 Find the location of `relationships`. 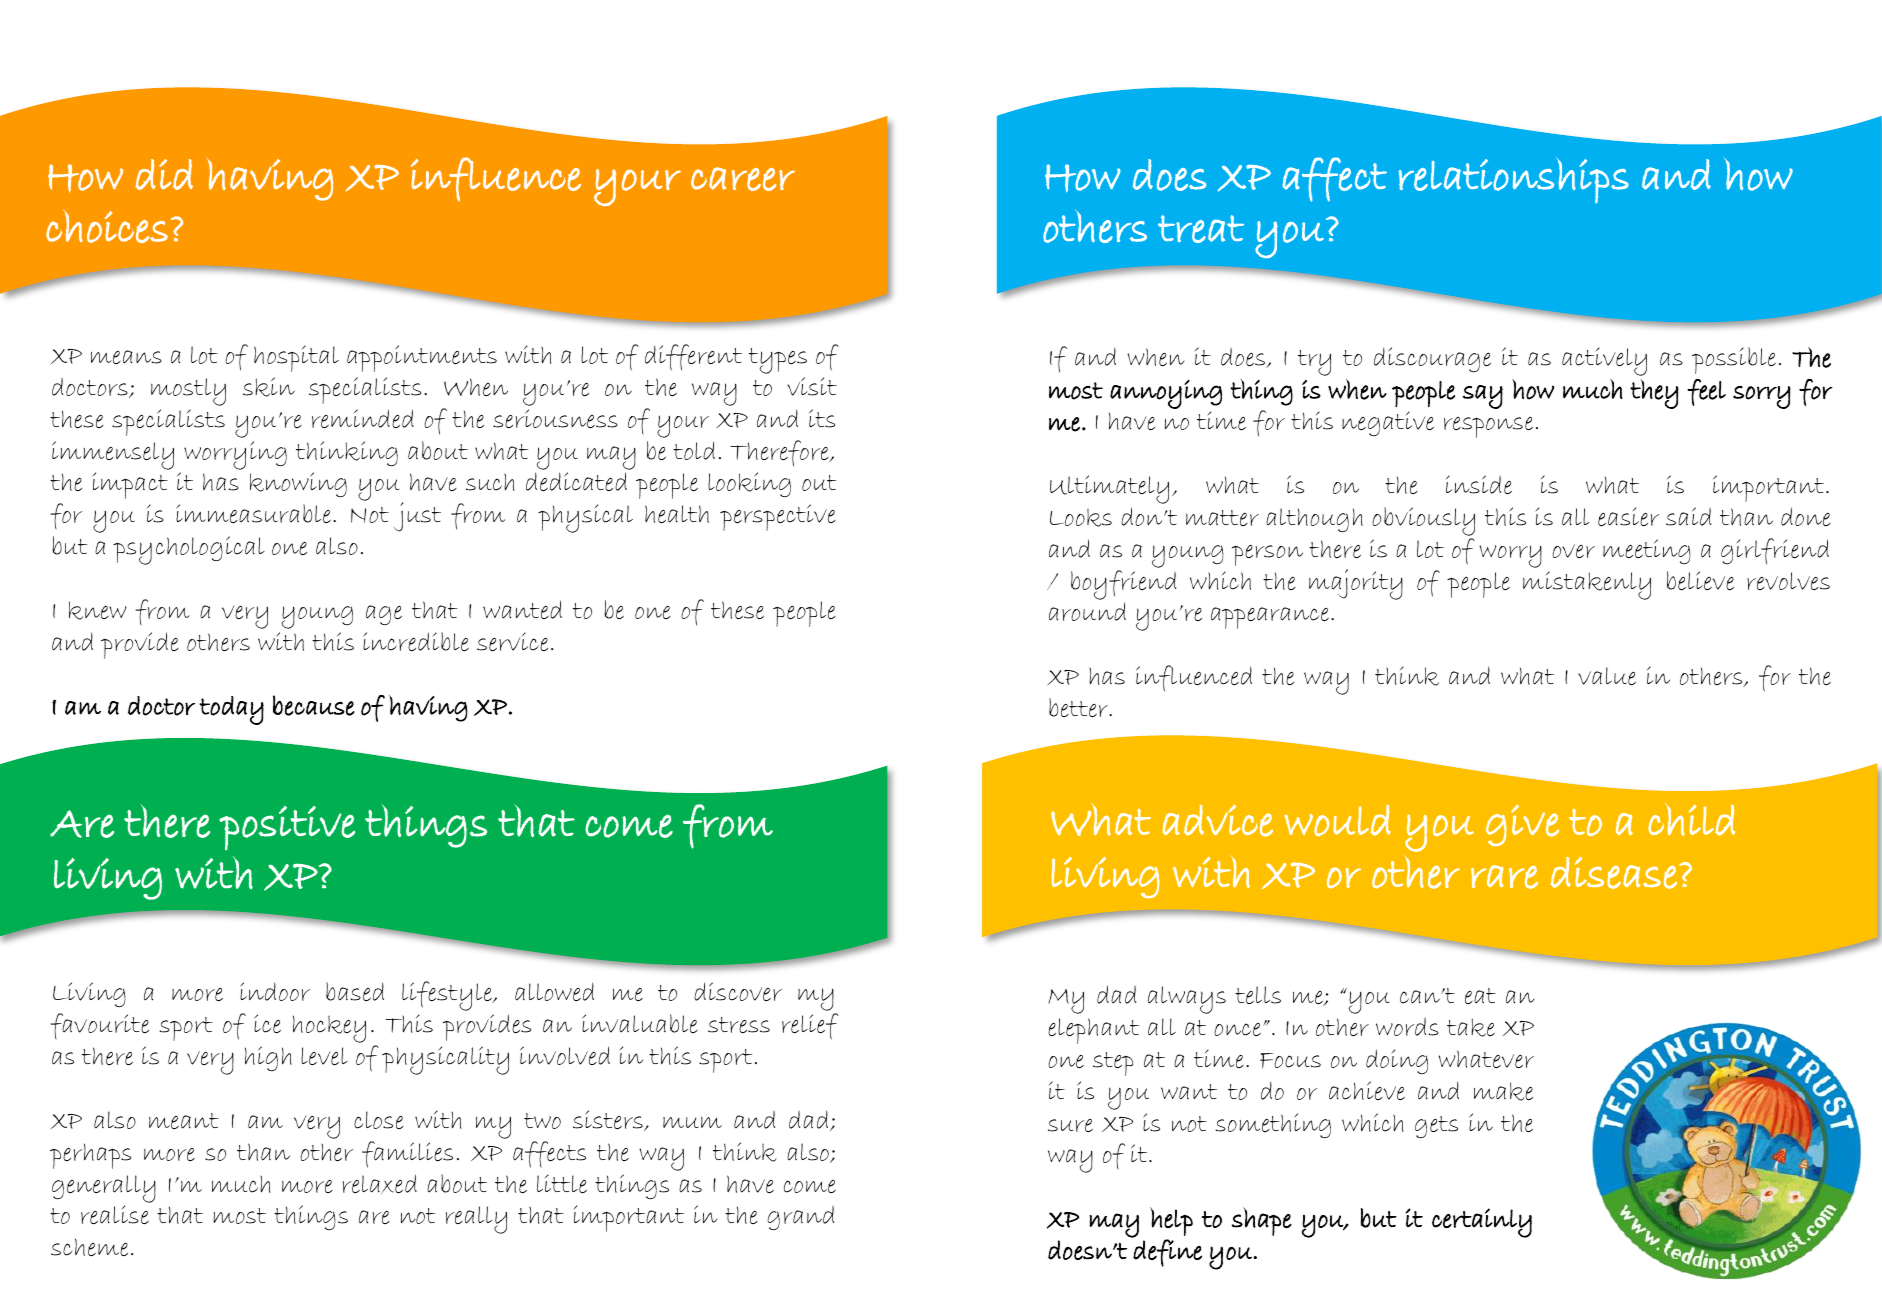

relationships is located at coordinates (1513, 180).
